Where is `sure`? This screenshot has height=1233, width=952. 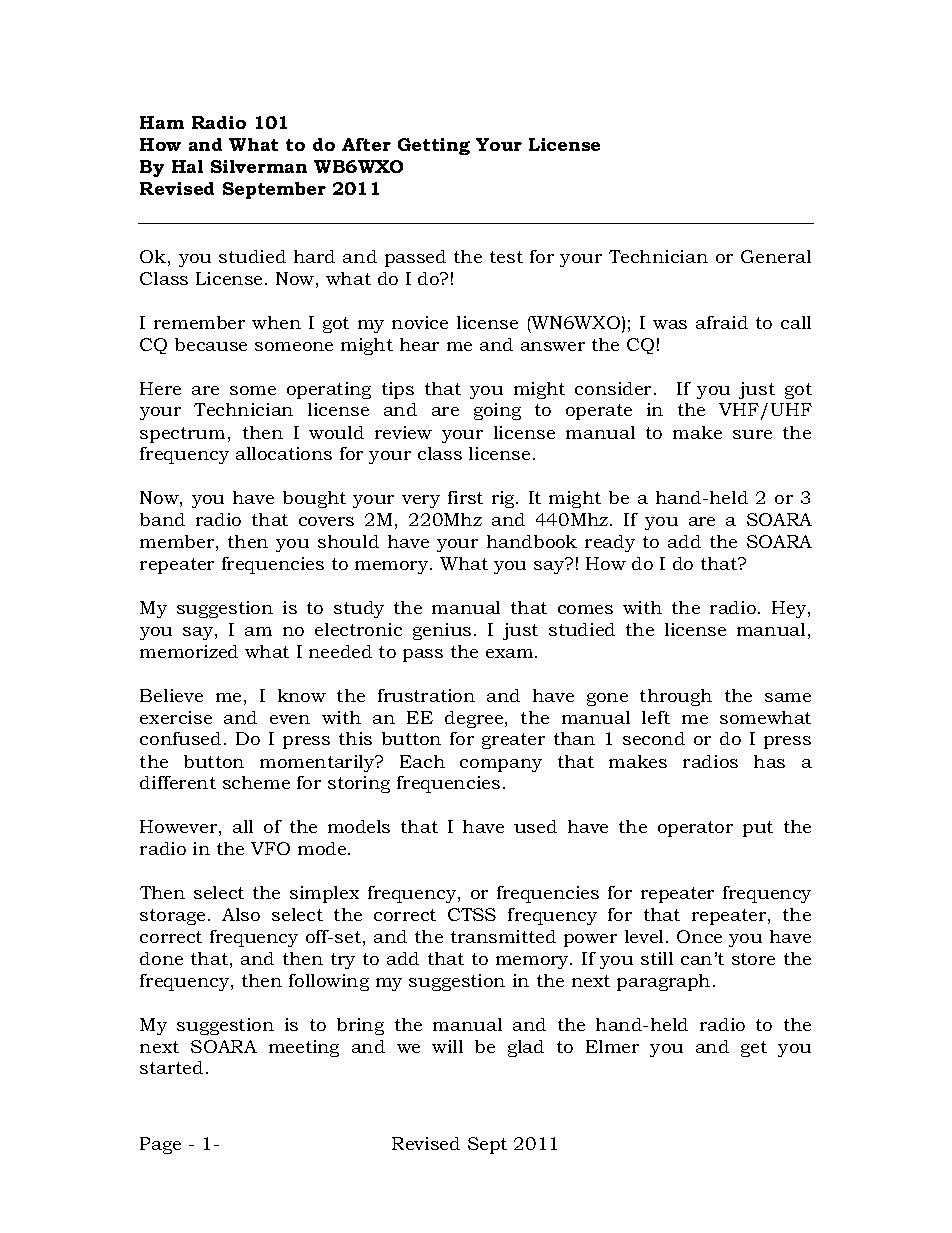
sure is located at coordinates (752, 434).
